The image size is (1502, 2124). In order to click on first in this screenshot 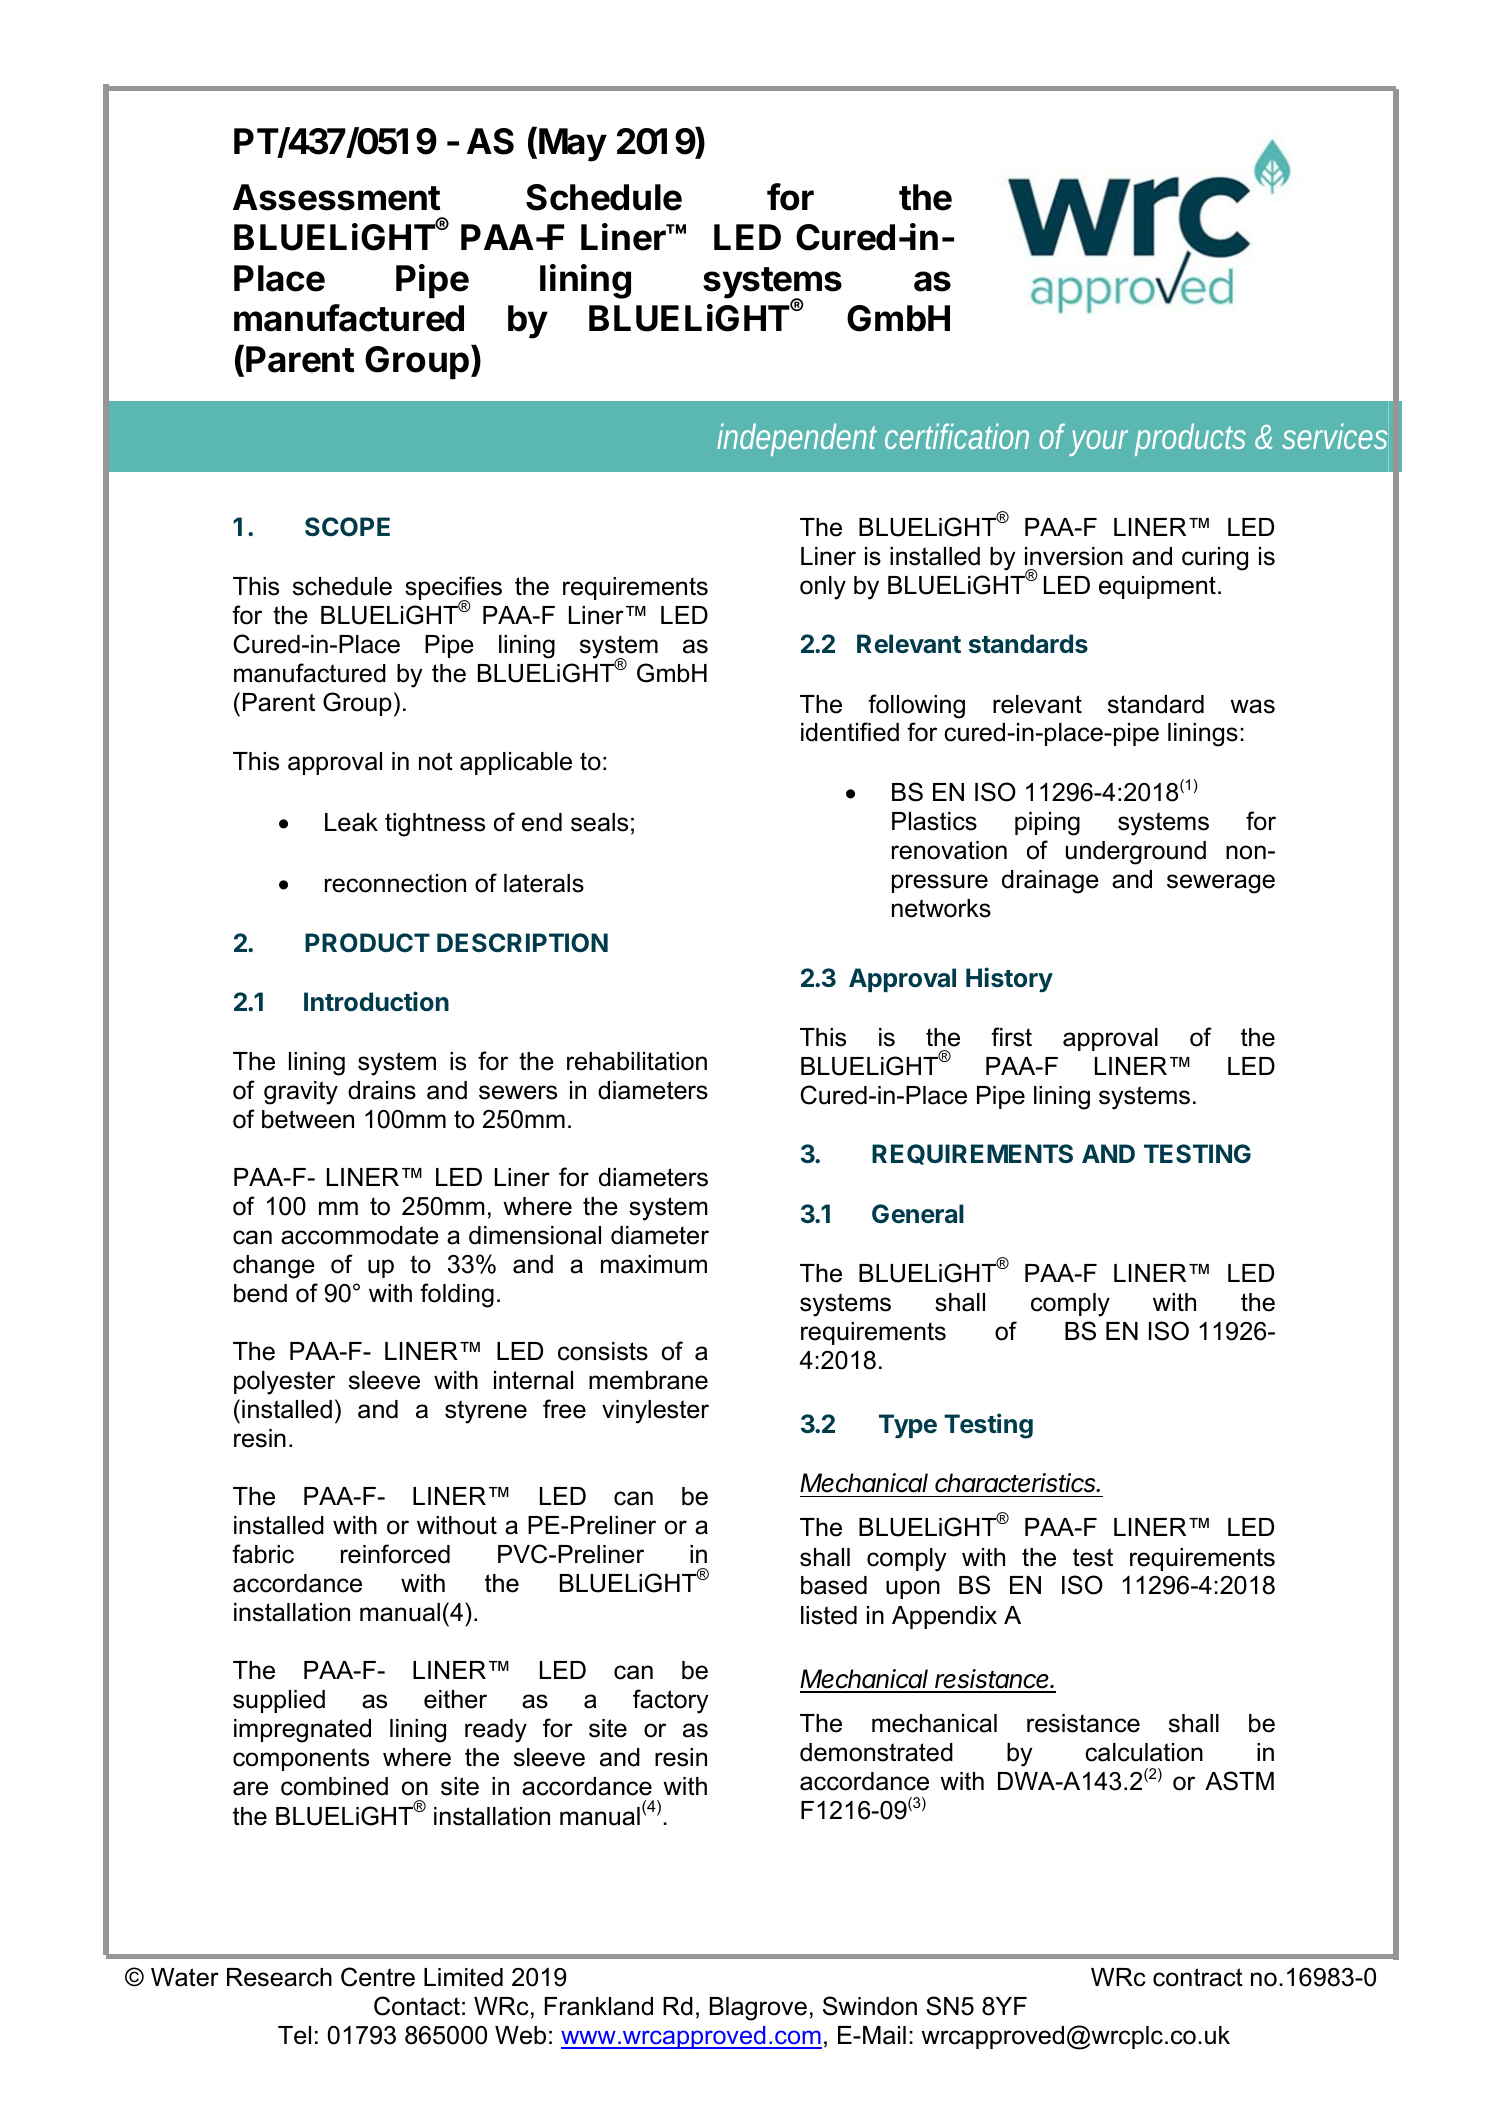, I will do `click(1011, 1037)`.
